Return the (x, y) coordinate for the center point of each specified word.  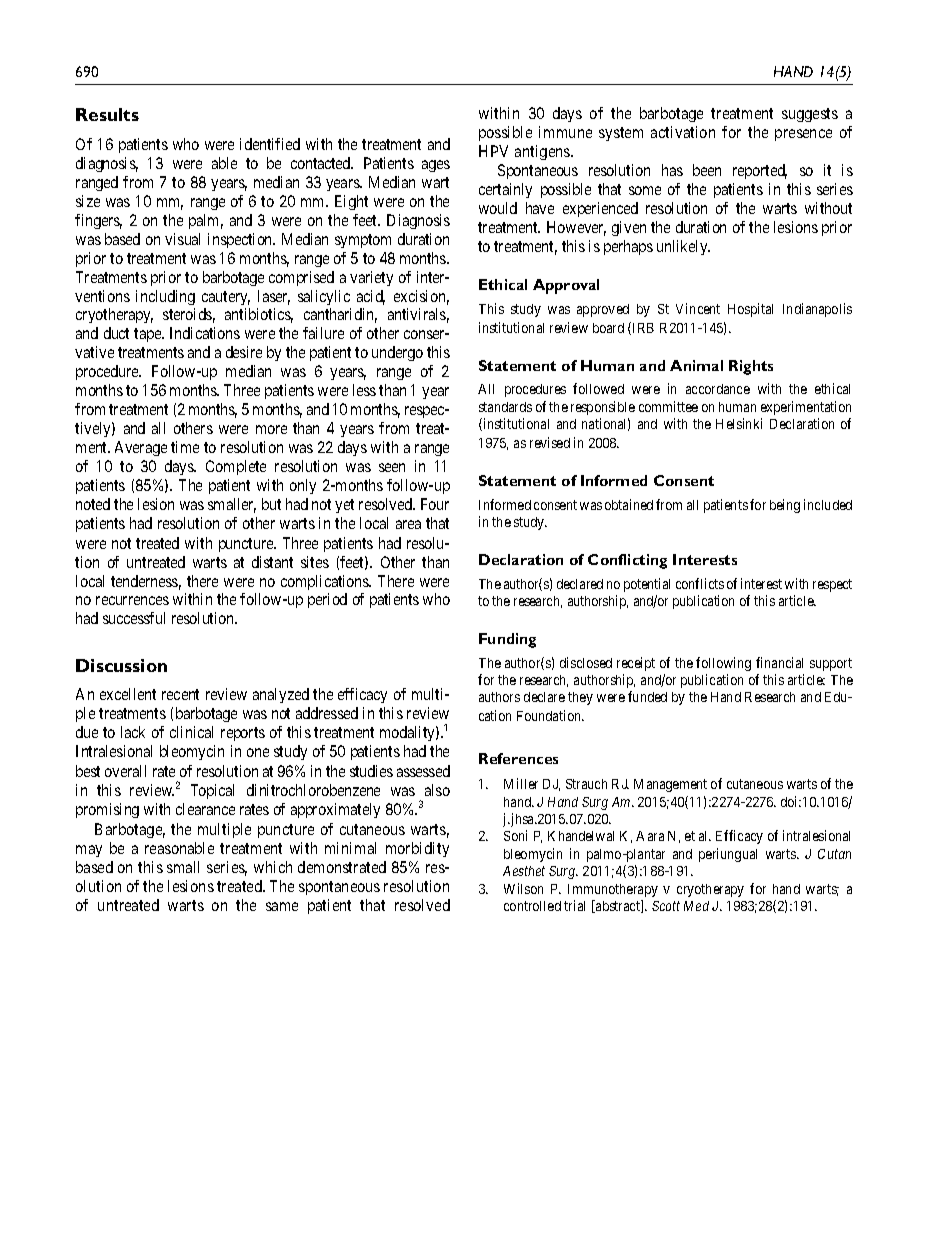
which (273, 867)
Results (107, 114)
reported (760, 171)
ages (436, 166)
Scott (666, 906)
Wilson (523, 888)
